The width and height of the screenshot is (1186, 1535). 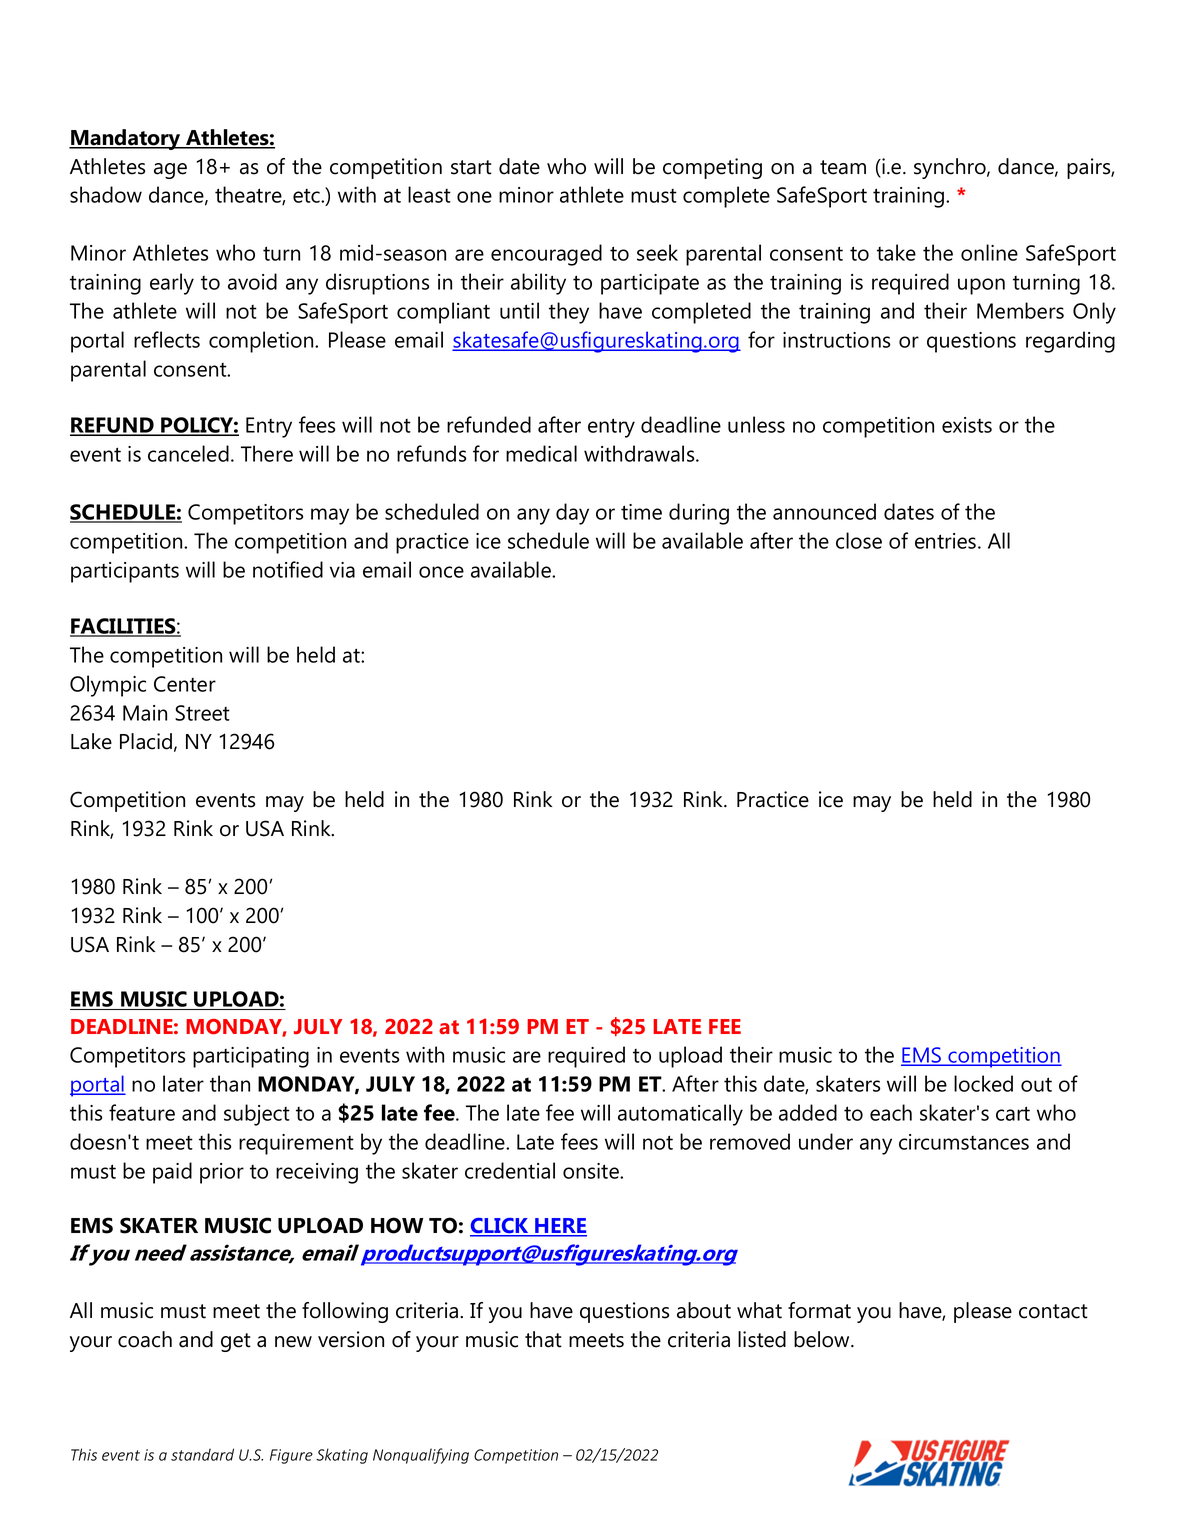 I want to click on online, so click(x=989, y=252).
